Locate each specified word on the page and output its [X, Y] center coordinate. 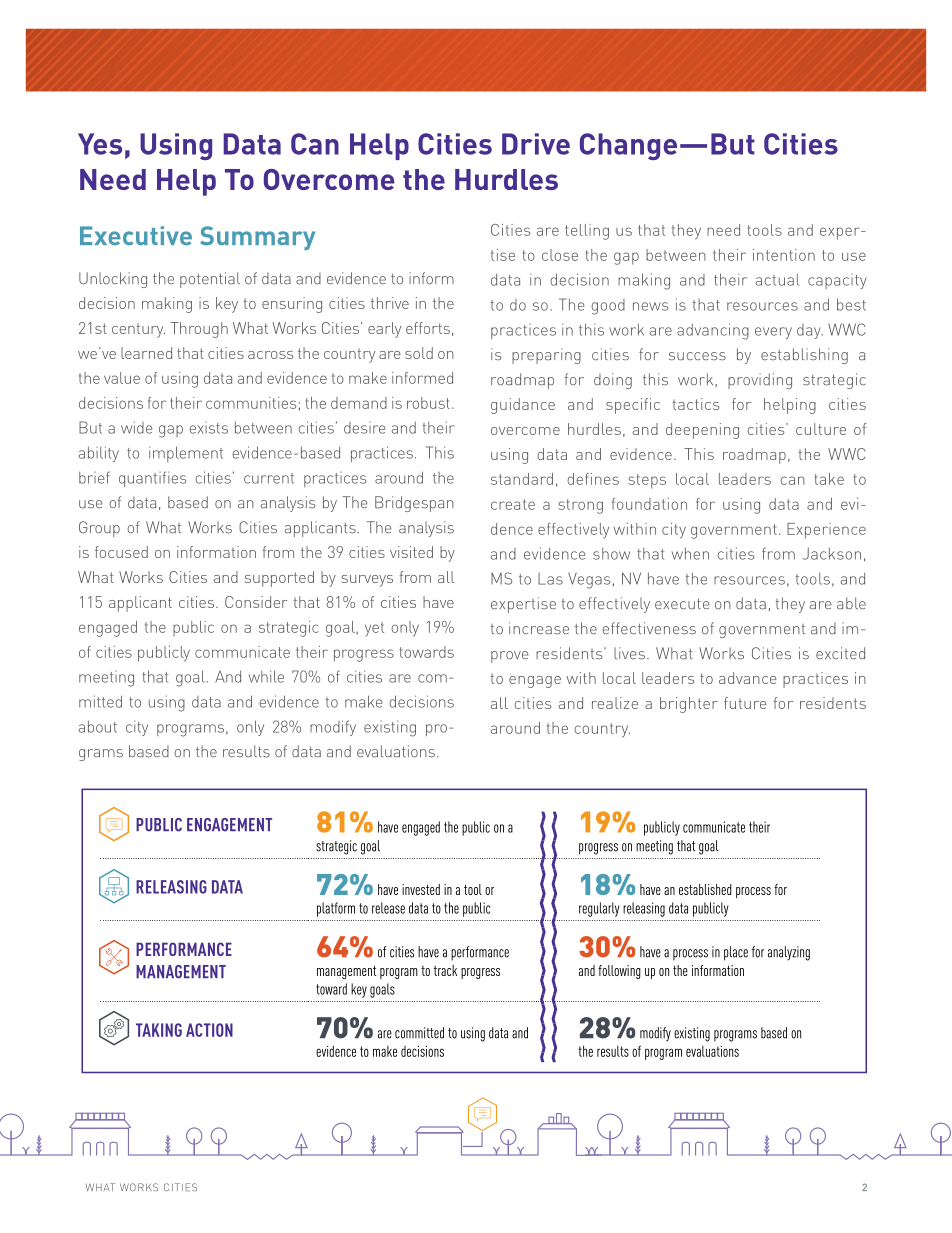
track [445, 970]
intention [784, 255]
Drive [536, 144]
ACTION [209, 1030]
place [736, 953]
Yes [100, 144]
